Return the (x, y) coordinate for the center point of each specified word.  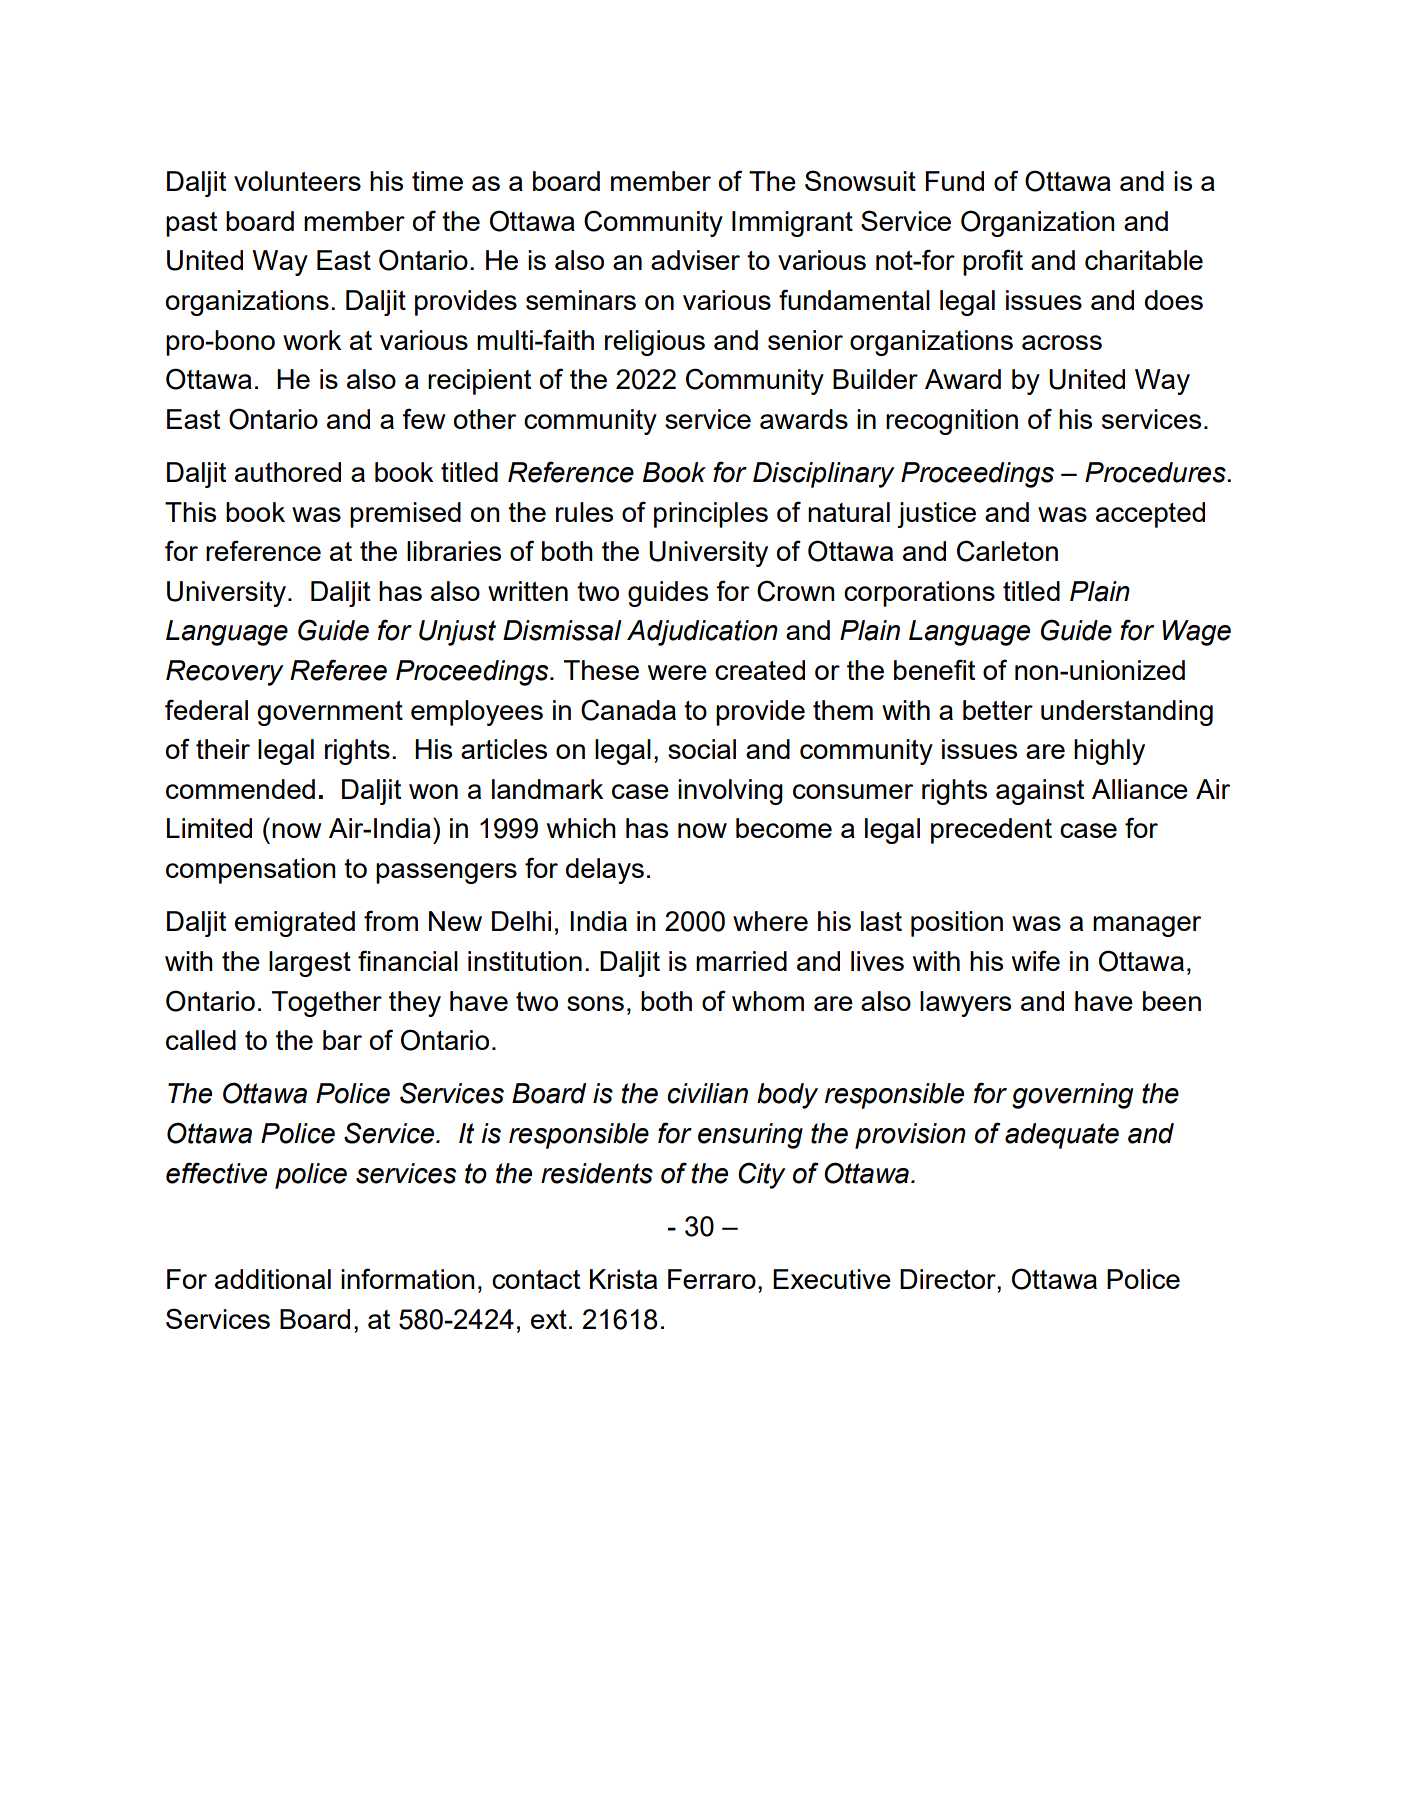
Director (949, 1279)
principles (711, 515)
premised (405, 515)
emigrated (295, 924)
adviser (695, 260)
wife (1036, 960)
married (741, 961)
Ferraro (712, 1279)
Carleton (1007, 551)
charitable (1144, 260)
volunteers (297, 181)
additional (273, 1279)
